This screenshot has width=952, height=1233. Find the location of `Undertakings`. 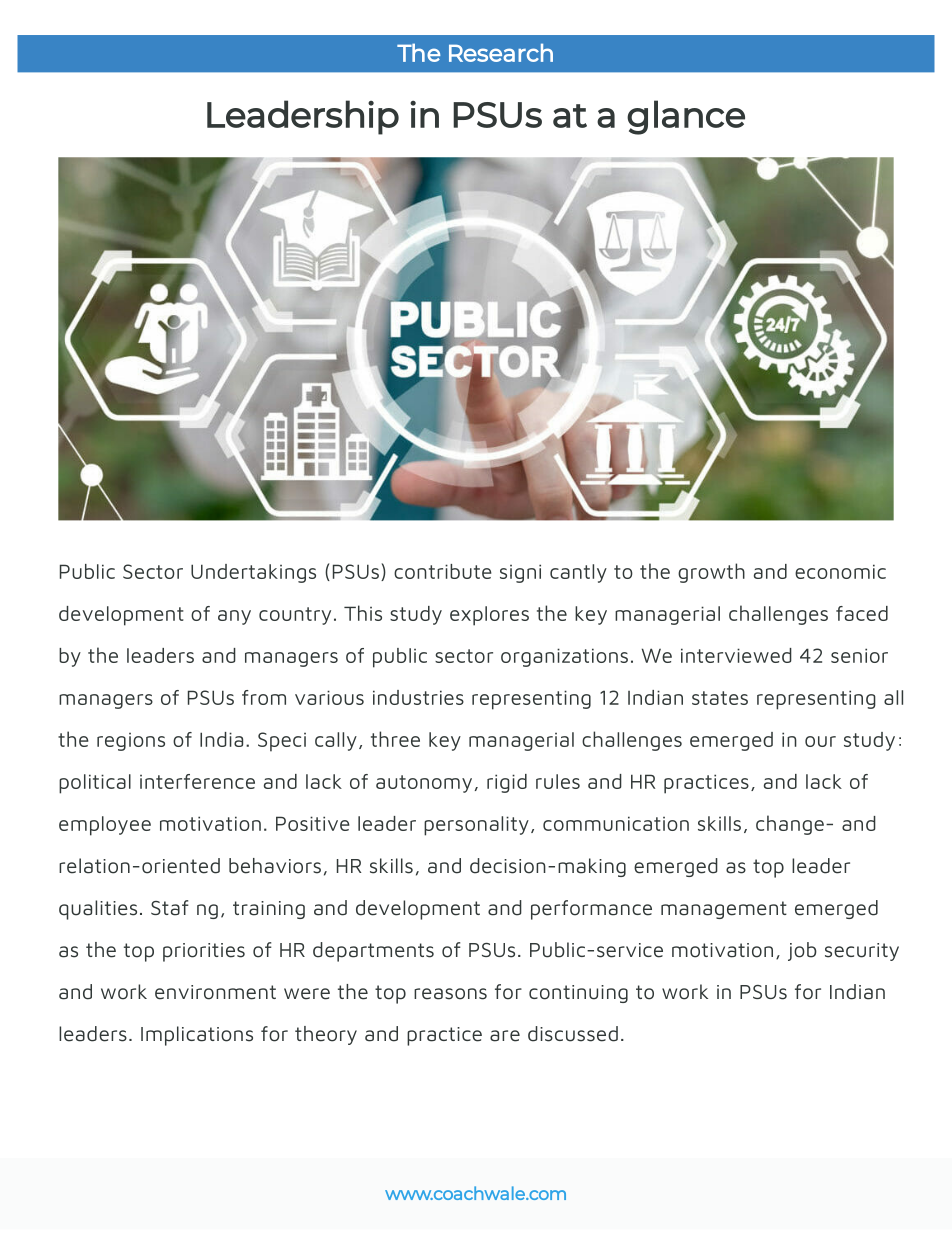

Undertakings is located at coordinates (253, 573).
